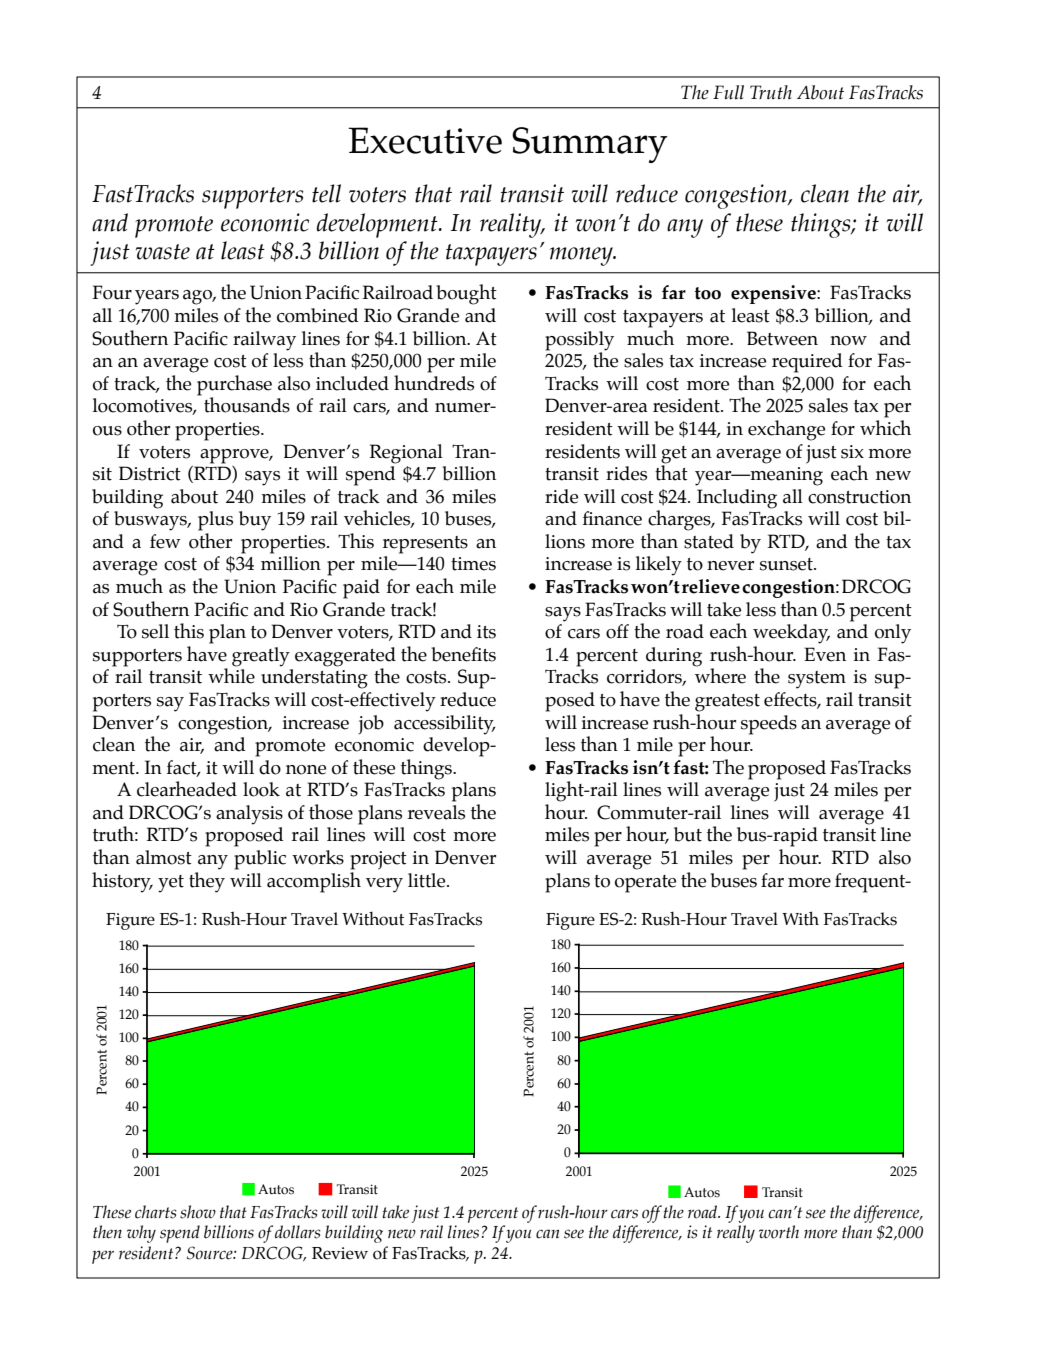  Describe the element at coordinates (340, 1253) in the page. I see `Review` at that location.
